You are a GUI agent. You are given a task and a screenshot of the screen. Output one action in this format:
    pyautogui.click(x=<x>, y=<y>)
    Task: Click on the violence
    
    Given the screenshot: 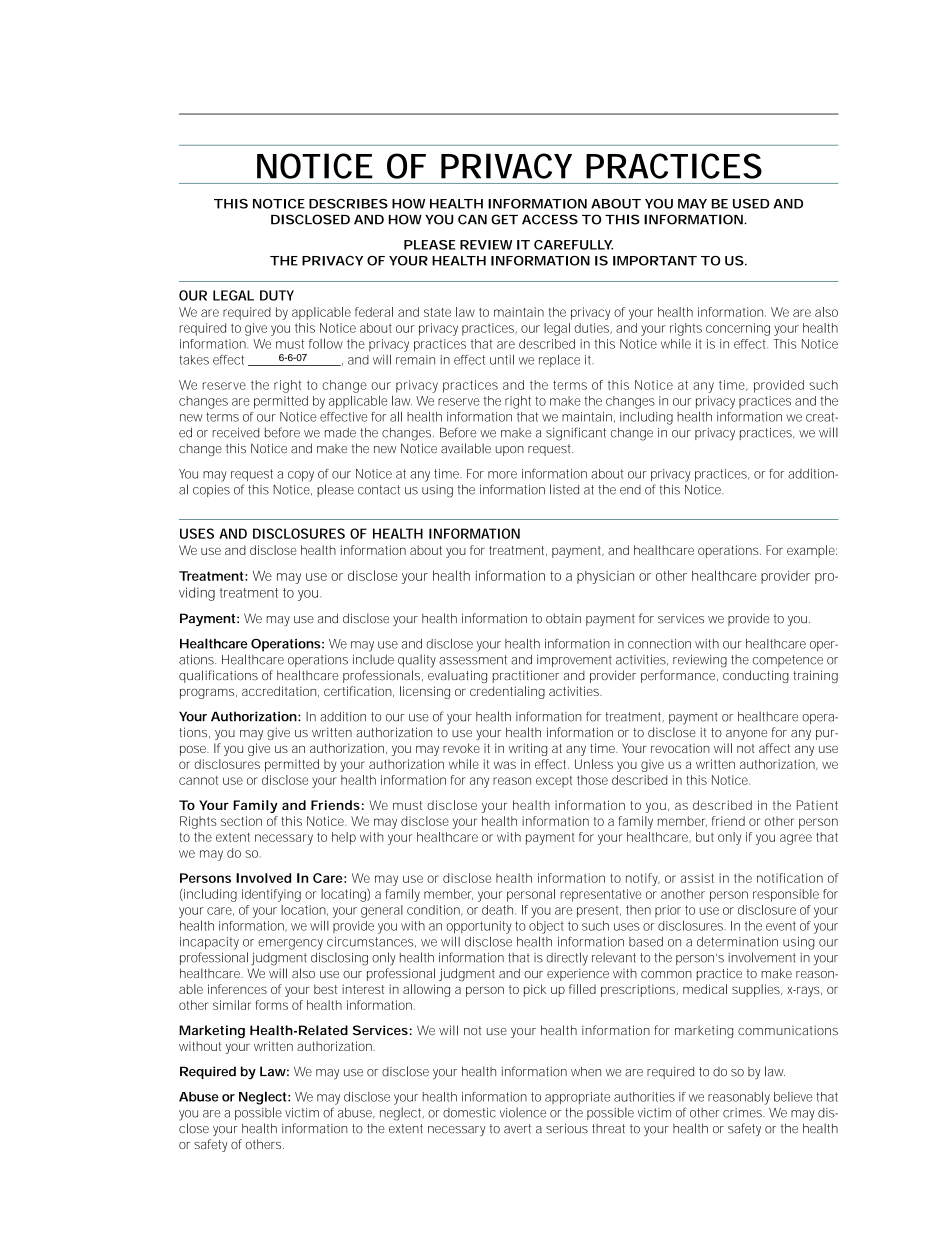 What is the action you would take?
    pyautogui.click(x=523, y=1112)
